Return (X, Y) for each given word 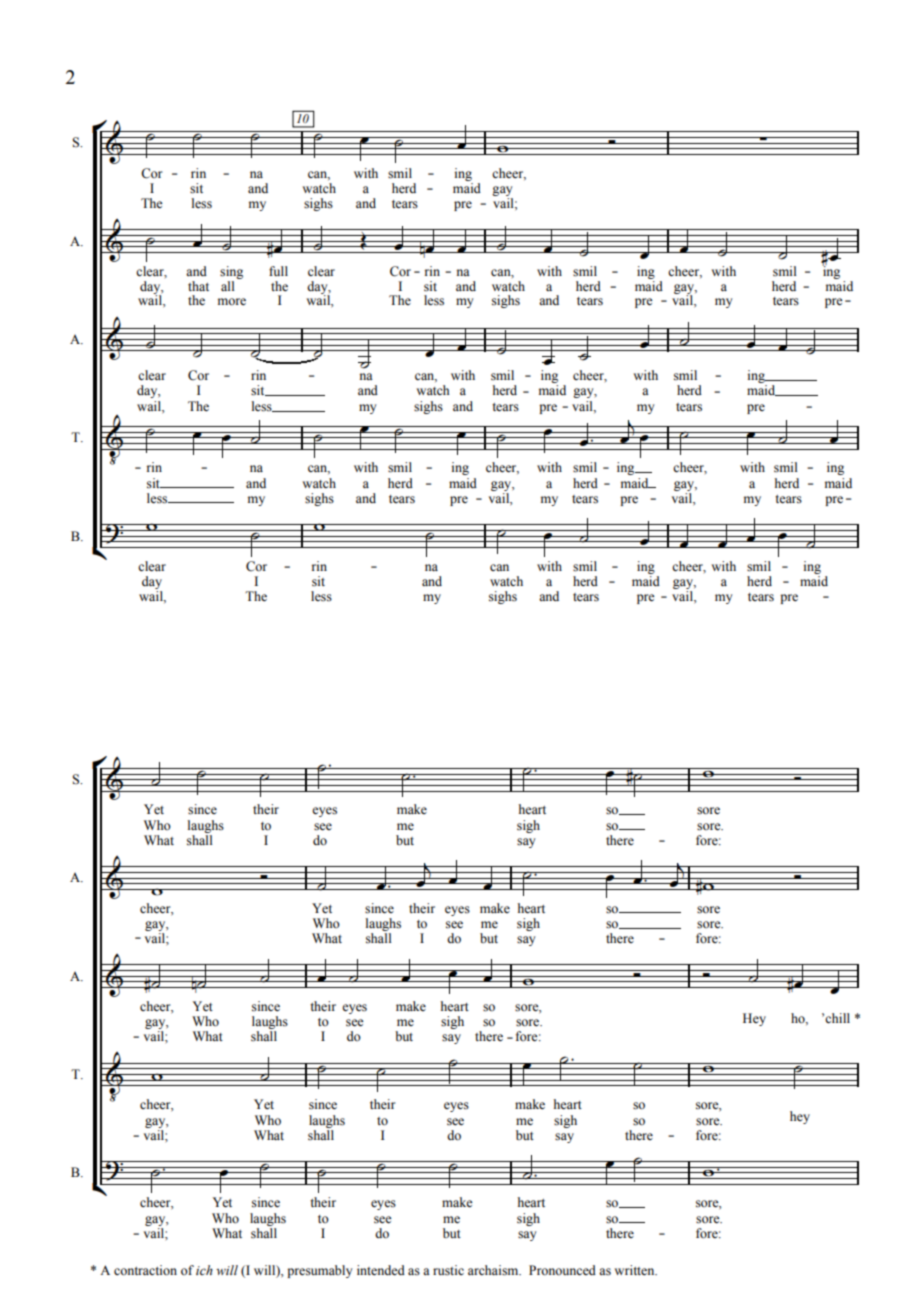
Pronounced (562, 1270)
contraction (145, 1270)
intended (381, 1270)
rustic (448, 1270)
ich (204, 1270)
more (232, 302)
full (278, 271)
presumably (319, 1271)
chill (837, 1018)
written (635, 1270)
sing (231, 272)
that (198, 286)
